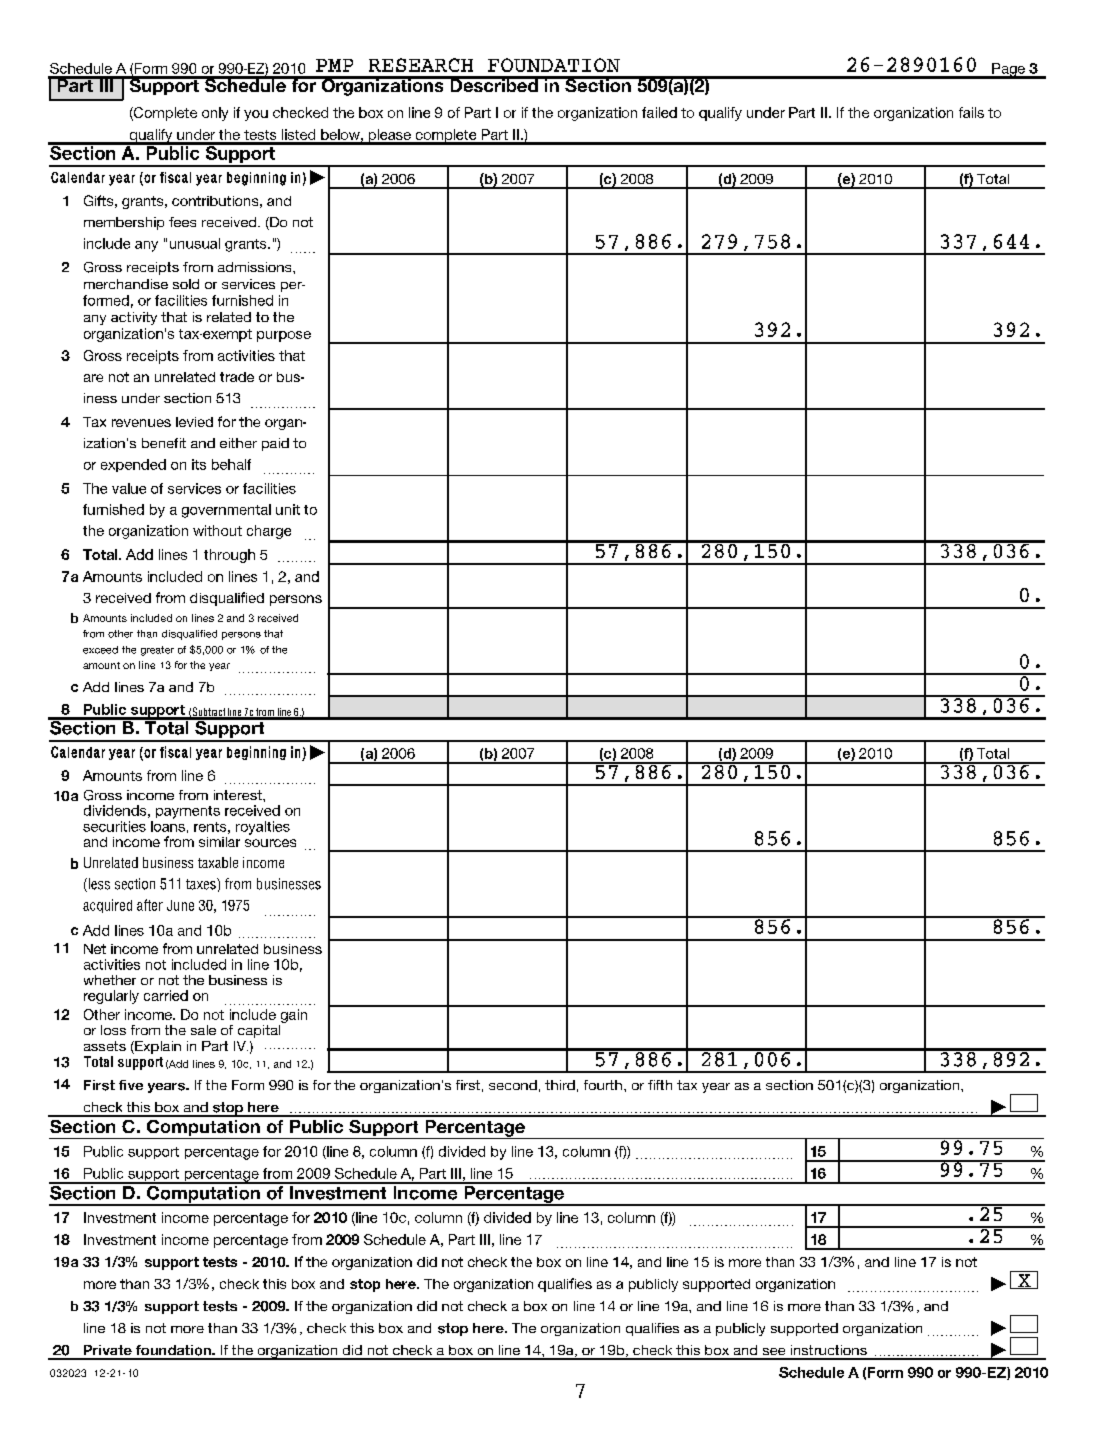 The width and height of the screenshot is (1094, 1444). What do you see at coordinates (288, 509) in the screenshot?
I see `unit` at bounding box center [288, 509].
